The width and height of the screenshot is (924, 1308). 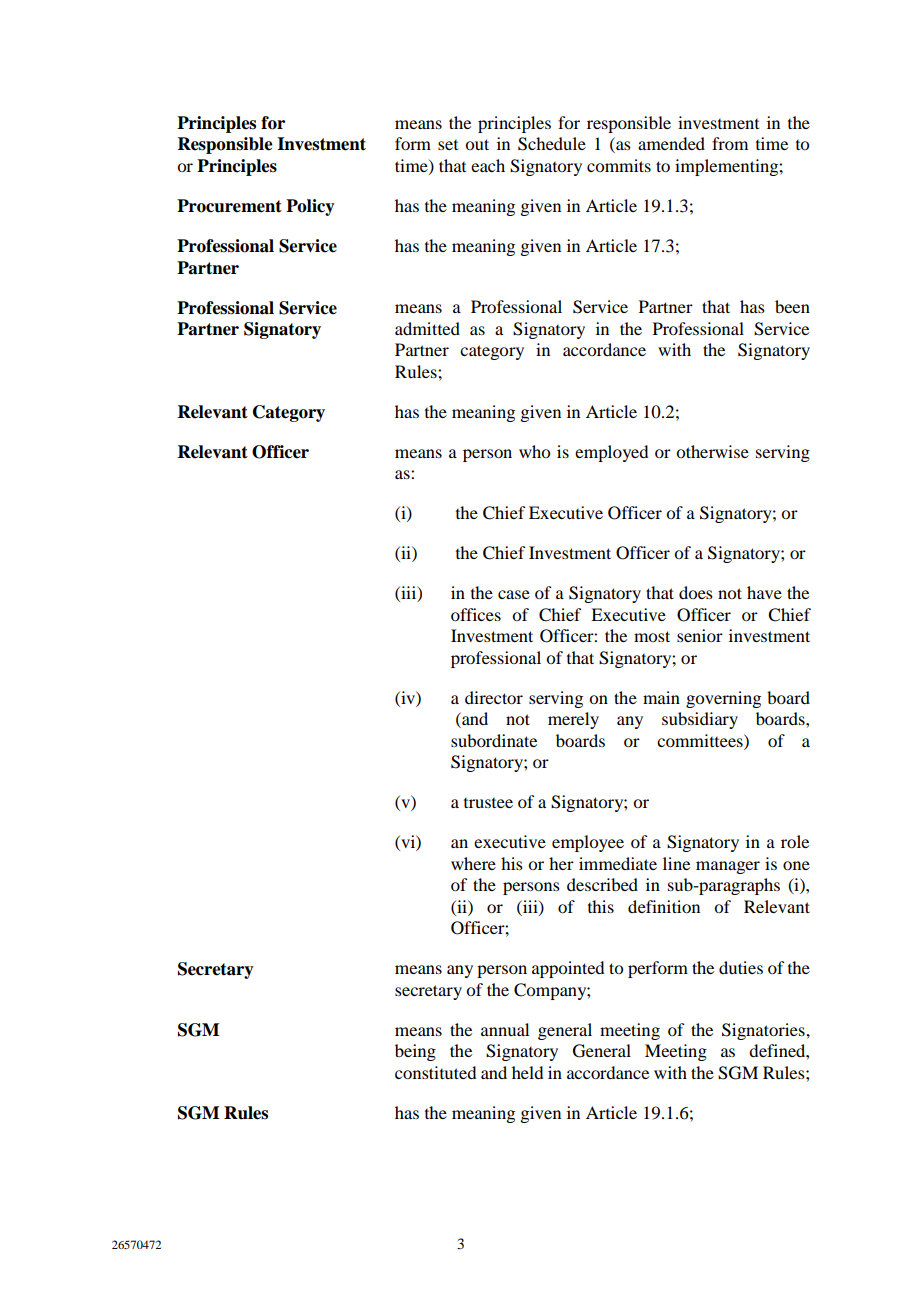 What do you see at coordinates (730, 143) in the screenshot?
I see `from` at bounding box center [730, 143].
